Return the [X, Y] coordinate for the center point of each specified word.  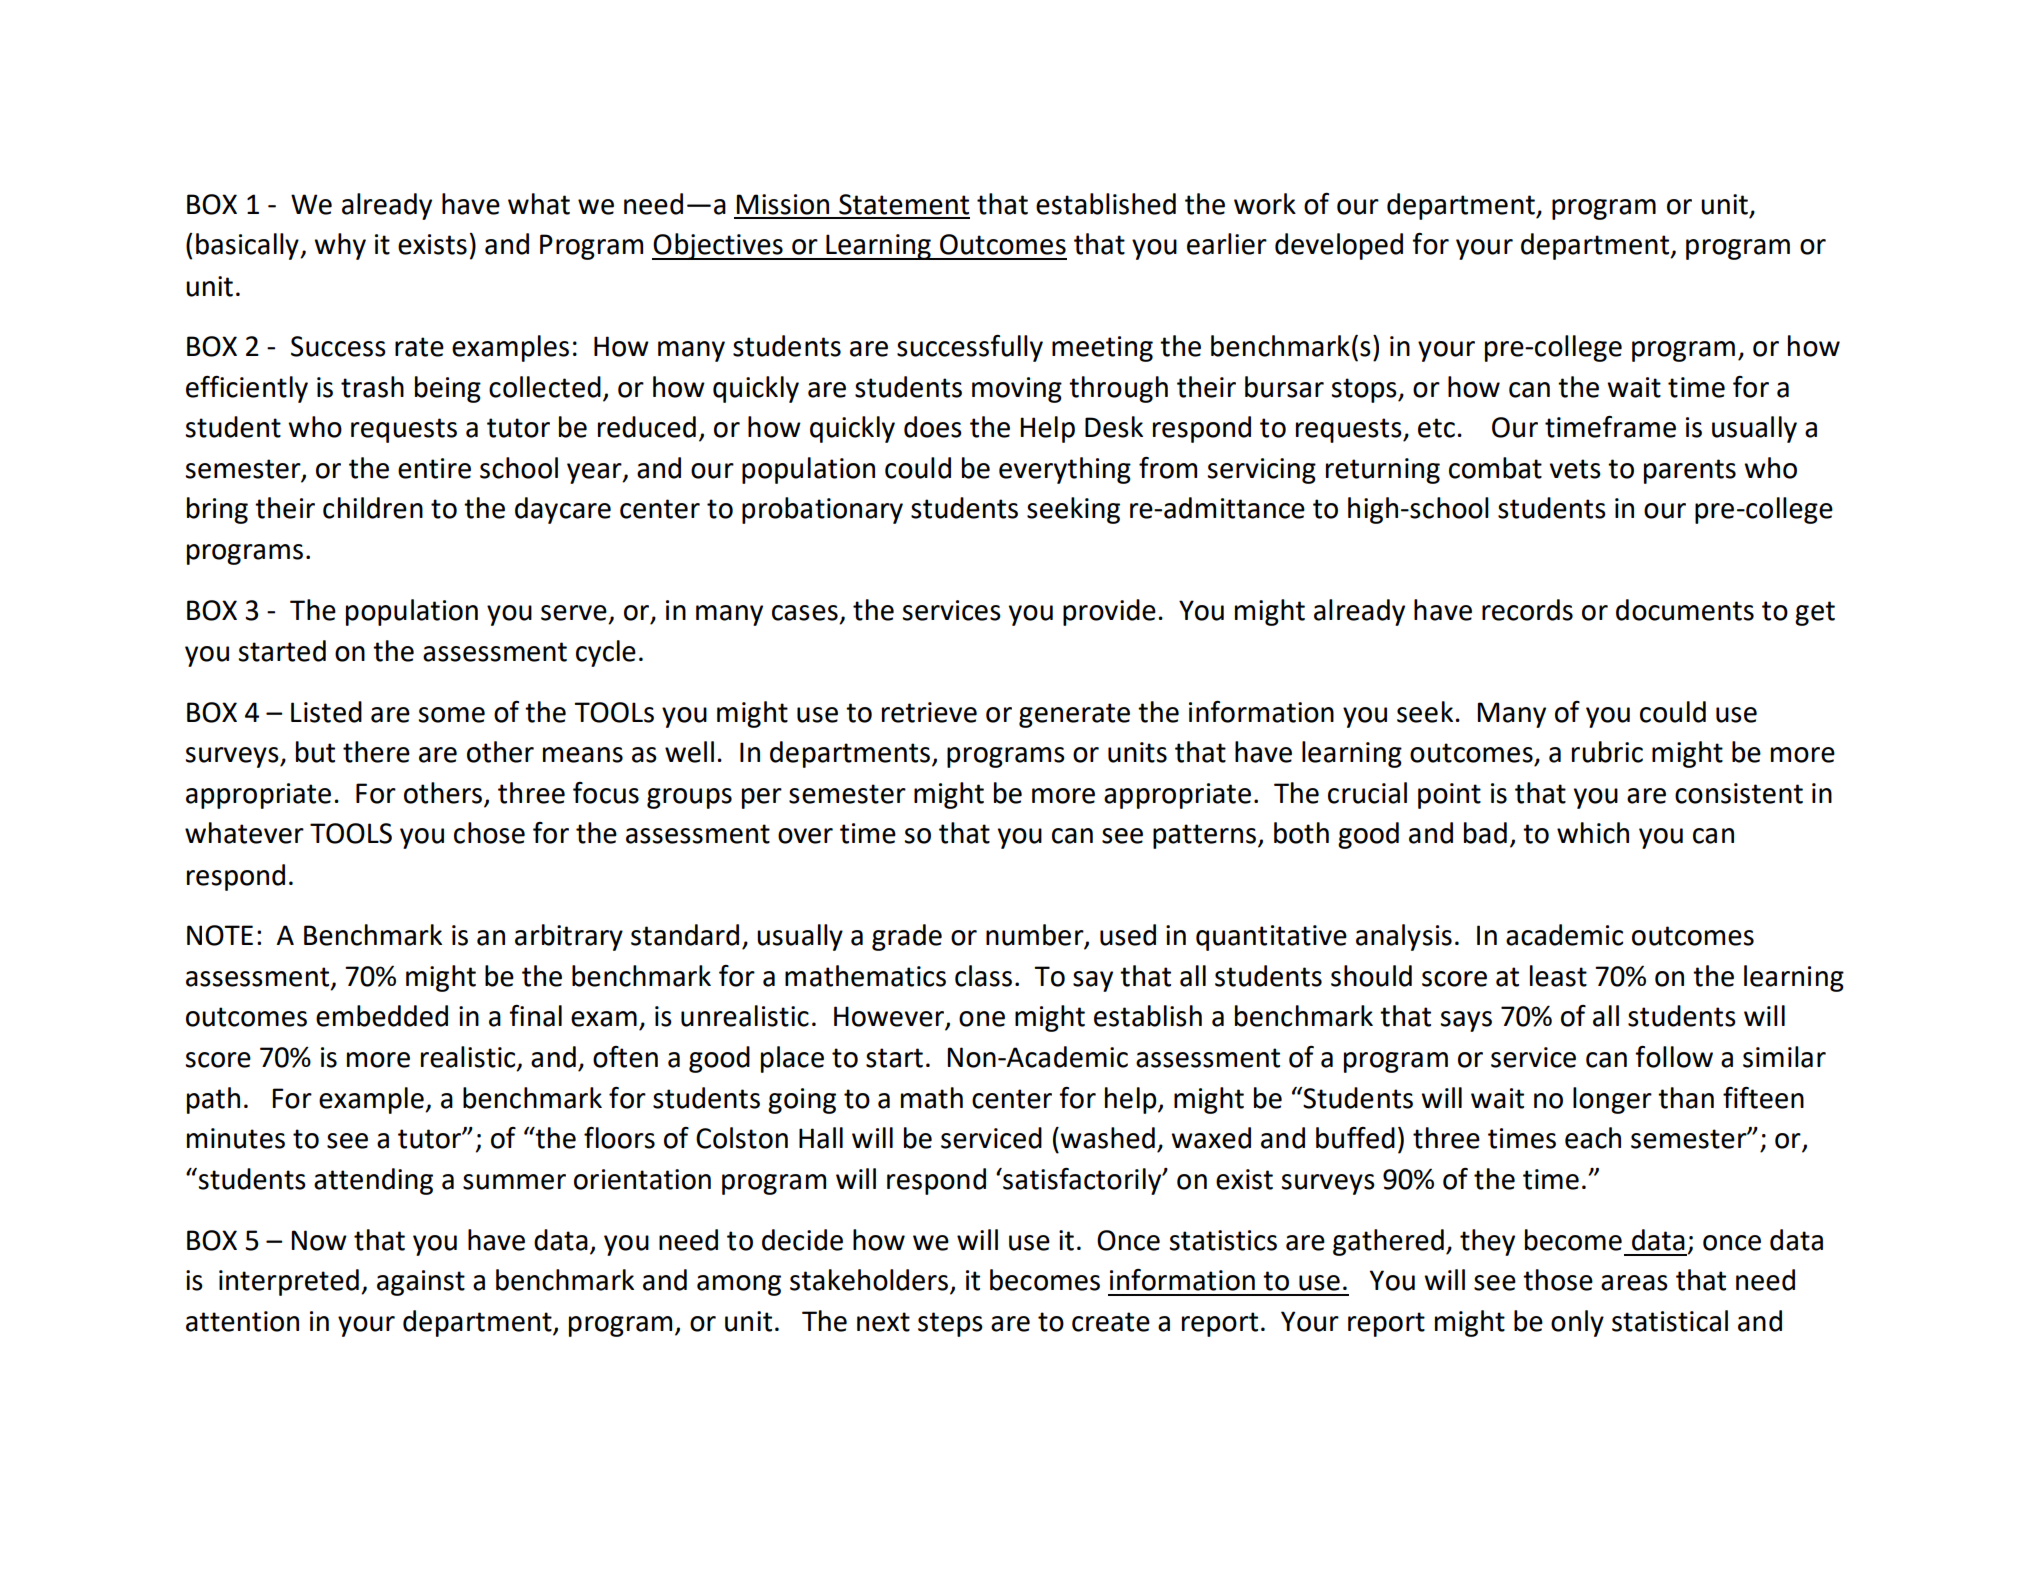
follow [1674, 1057]
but [315, 752]
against [421, 1283]
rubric [1607, 752]
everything [1065, 470]
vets [1575, 469]
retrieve [929, 712]
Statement [904, 204]
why [340, 246]
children [373, 508]
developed [1339, 246]
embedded [382, 1016]
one [982, 1019]
